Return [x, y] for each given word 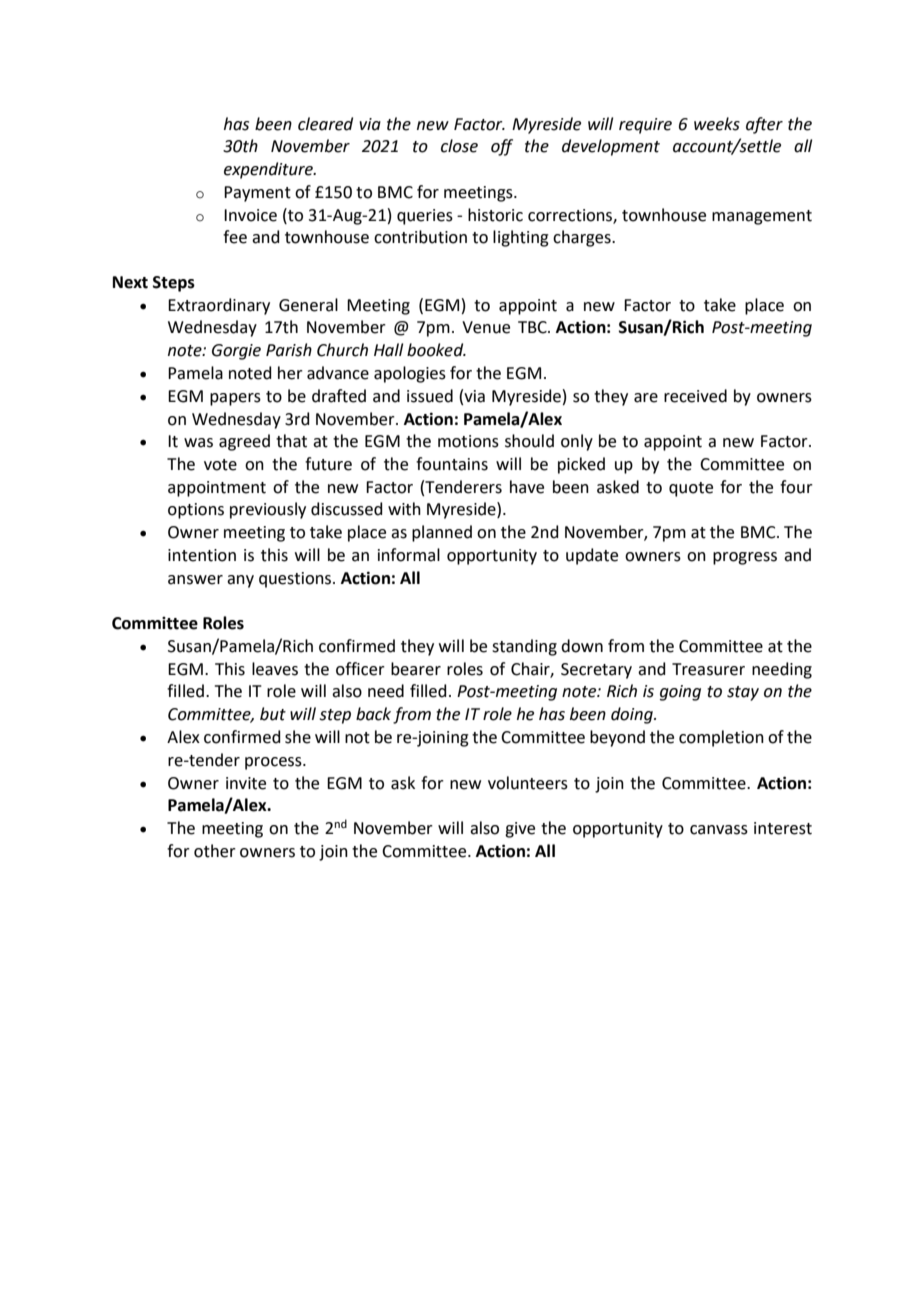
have [527, 487]
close [459, 146]
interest [783, 828]
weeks [717, 124]
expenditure [269, 170]
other [215, 851]
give [520, 830]
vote [220, 465]
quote [691, 489]
